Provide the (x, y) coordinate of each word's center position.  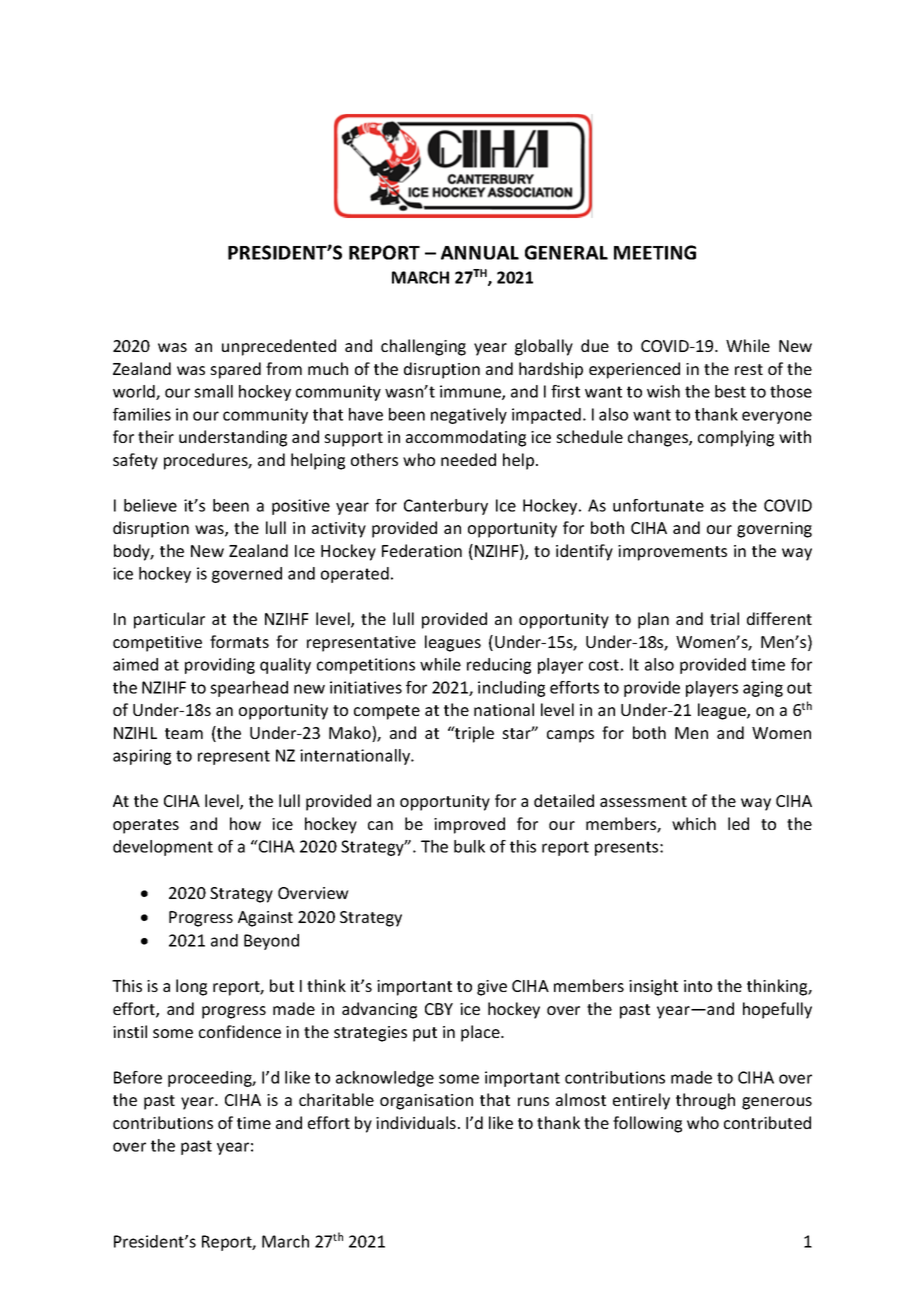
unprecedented (279, 347)
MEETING (655, 252)
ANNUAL (480, 253)
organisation (426, 1102)
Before (138, 1077)
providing (220, 666)
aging (763, 689)
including (511, 689)
